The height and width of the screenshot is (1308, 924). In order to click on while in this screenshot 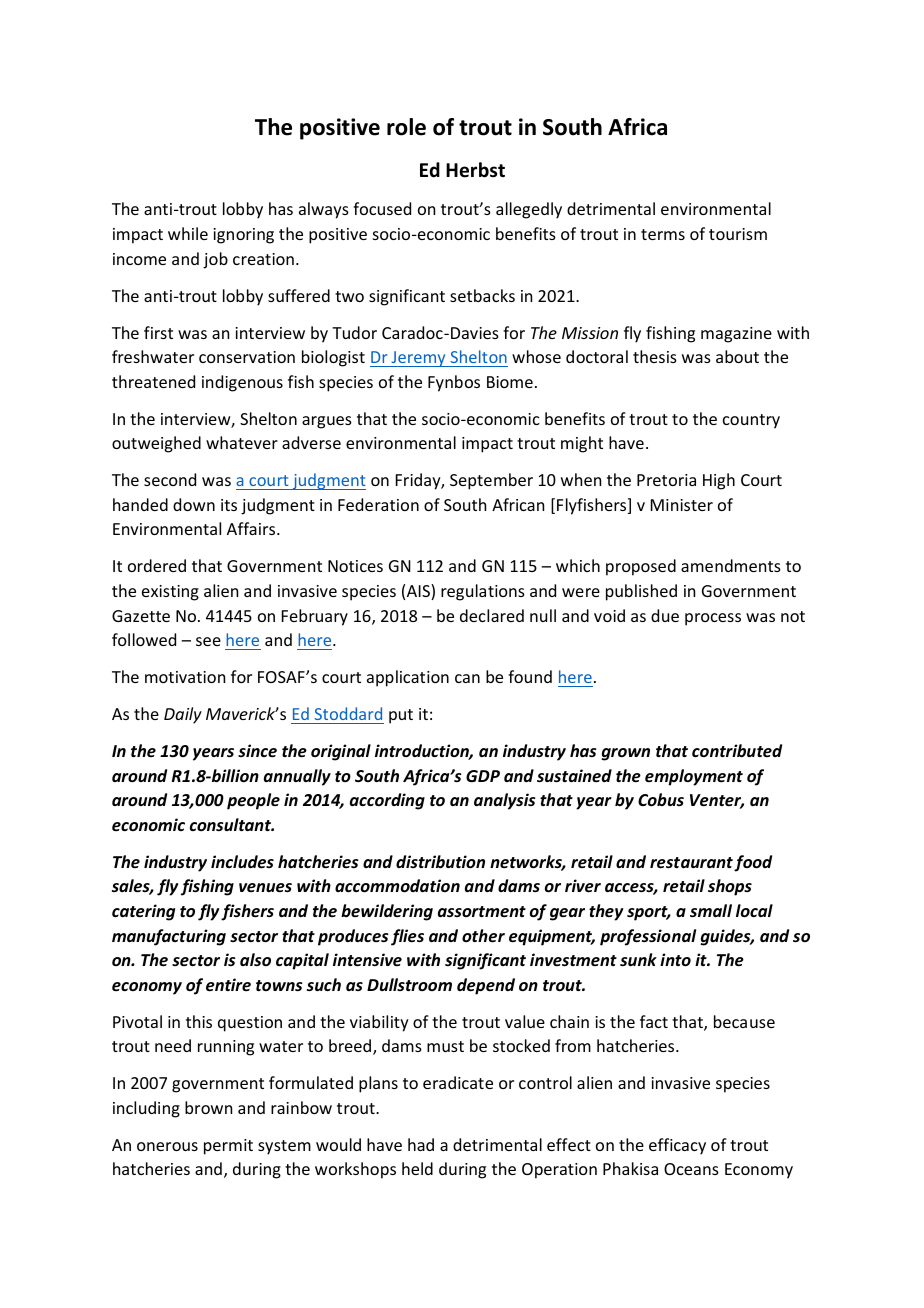, I will do `click(188, 233)`.
